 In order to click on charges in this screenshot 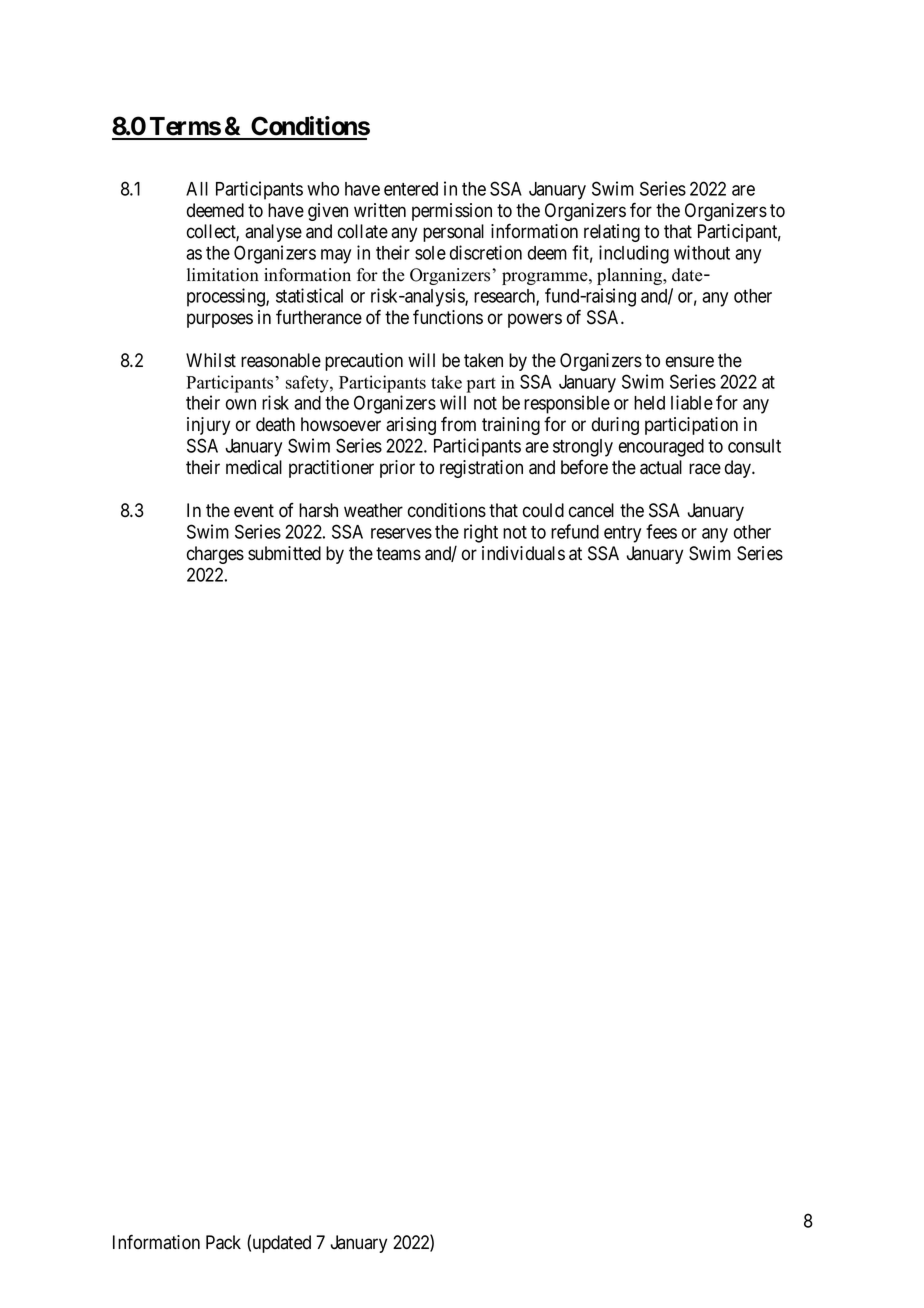, I will do `click(215, 555)`.
